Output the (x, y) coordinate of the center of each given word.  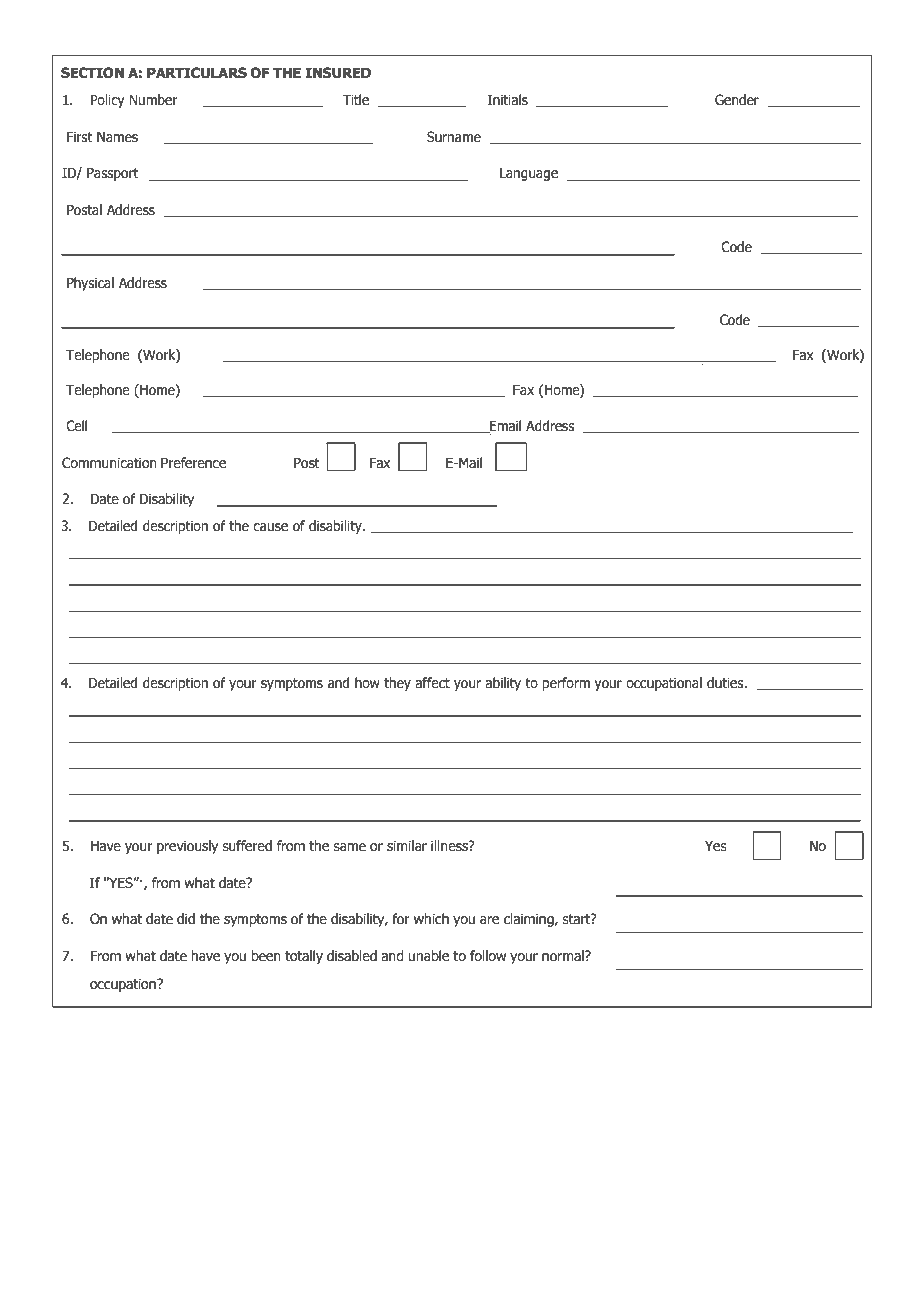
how (367, 682)
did (186, 919)
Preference (193, 463)
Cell (76, 426)
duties (726, 683)
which (431, 919)
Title (356, 100)
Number (153, 100)
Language (529, 174)
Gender (737, 100)
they (397, 684)
